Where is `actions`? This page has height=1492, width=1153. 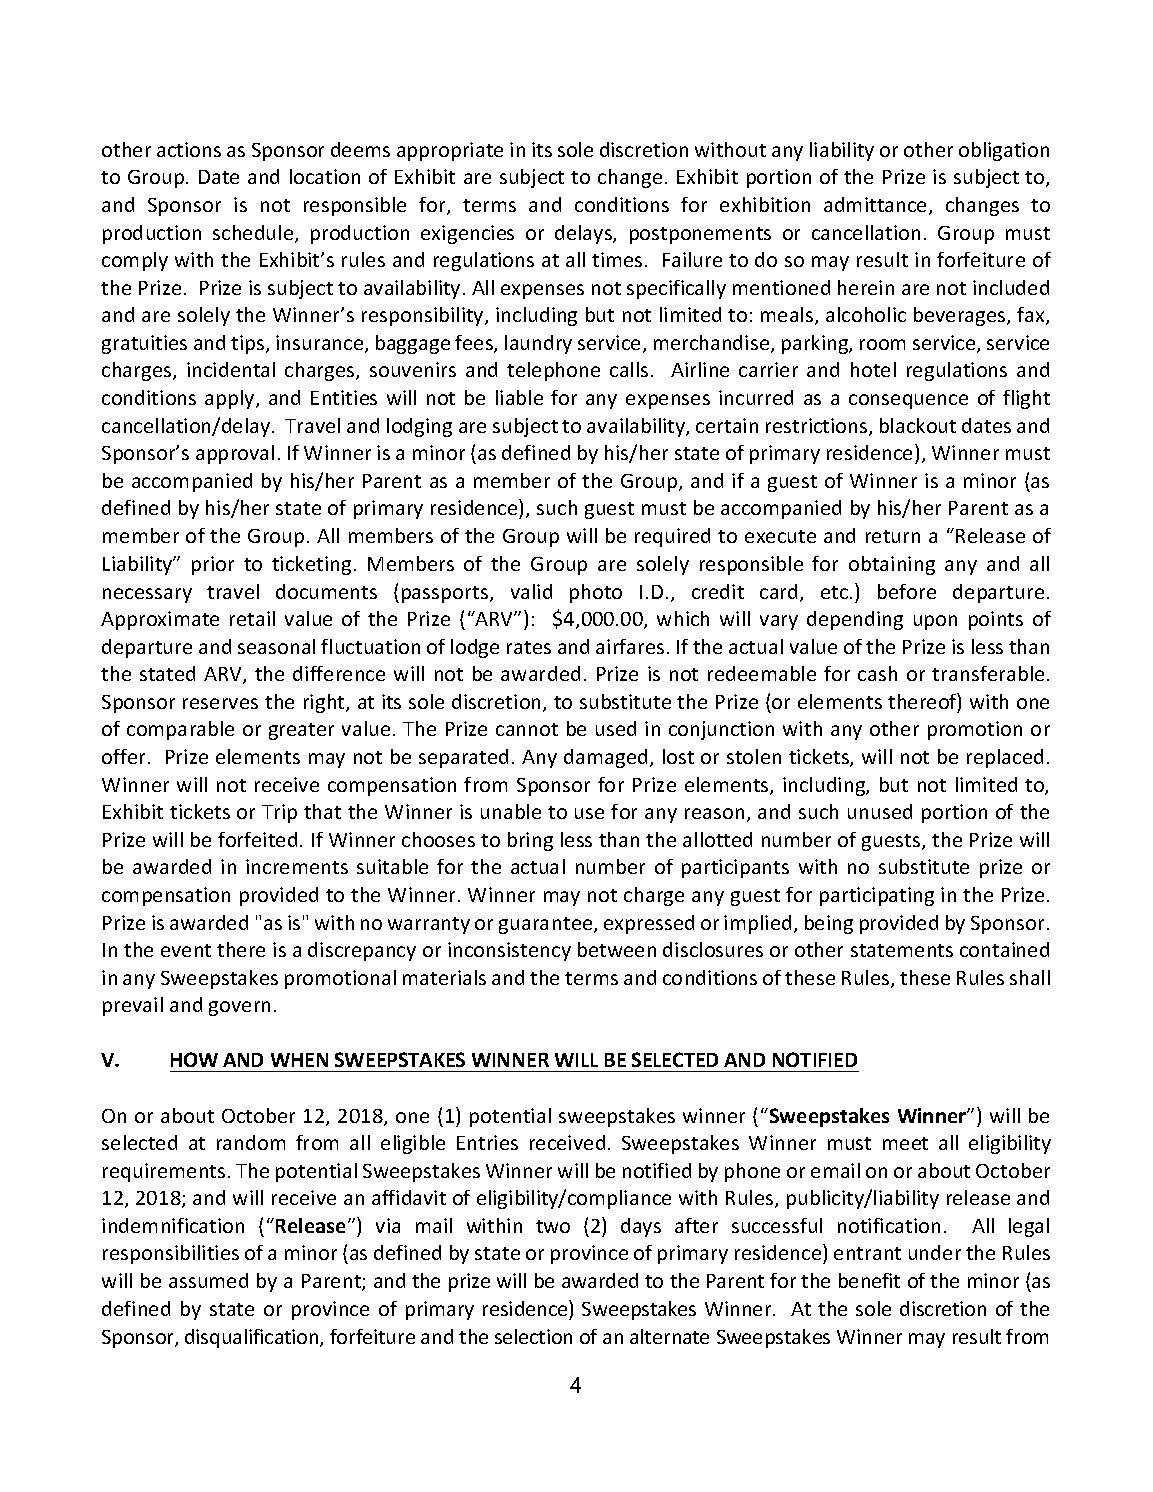 actions is located at coordinates (189, 149).
